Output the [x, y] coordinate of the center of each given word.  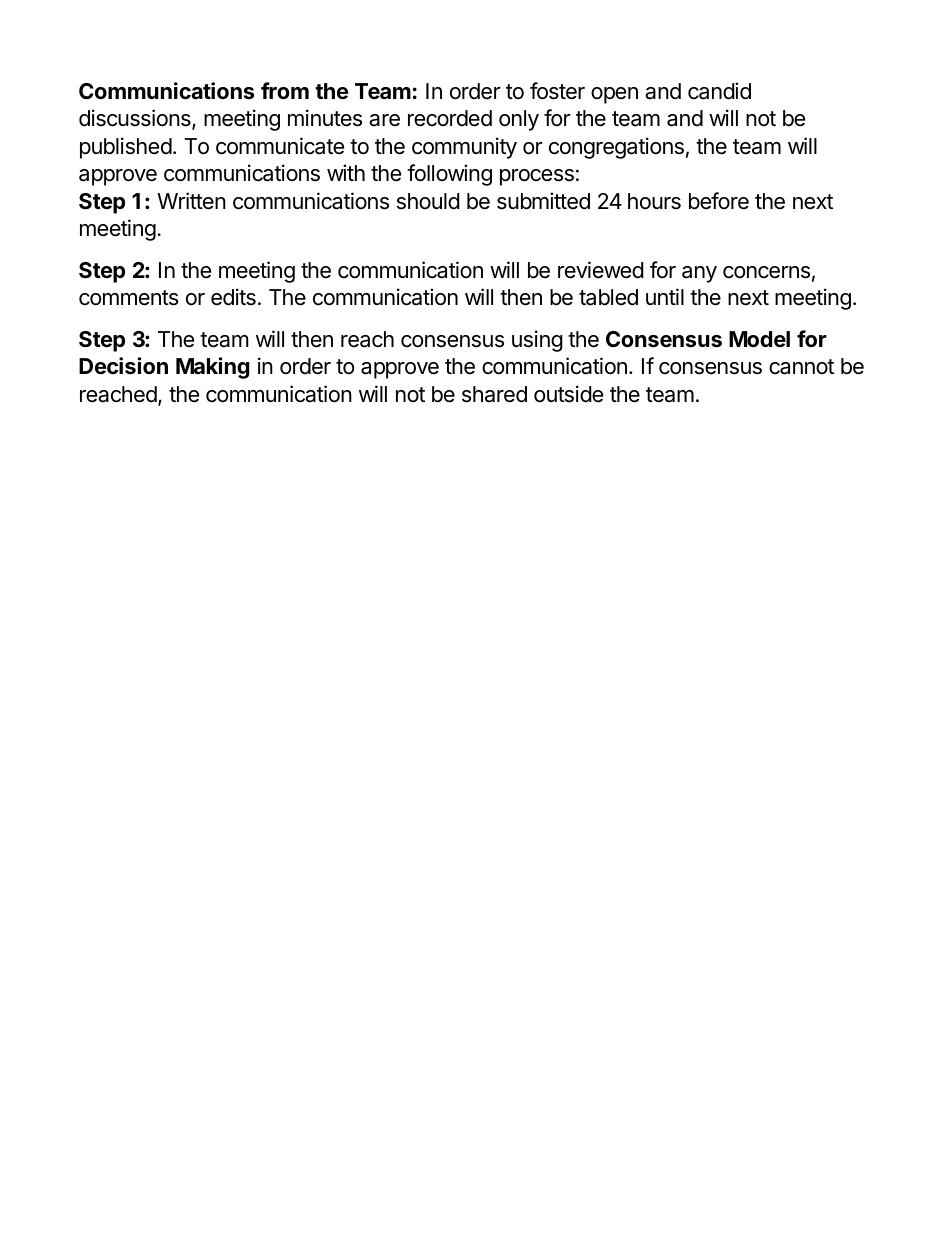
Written [191, 201]
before [719, 201]
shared [494, 394]
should [428, 201]
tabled [608, 297]
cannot [801, 367]
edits [233, 297]
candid [719, 91]
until [665, 296]
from [285, 90]
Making [212, 368]
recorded [450, 118]
